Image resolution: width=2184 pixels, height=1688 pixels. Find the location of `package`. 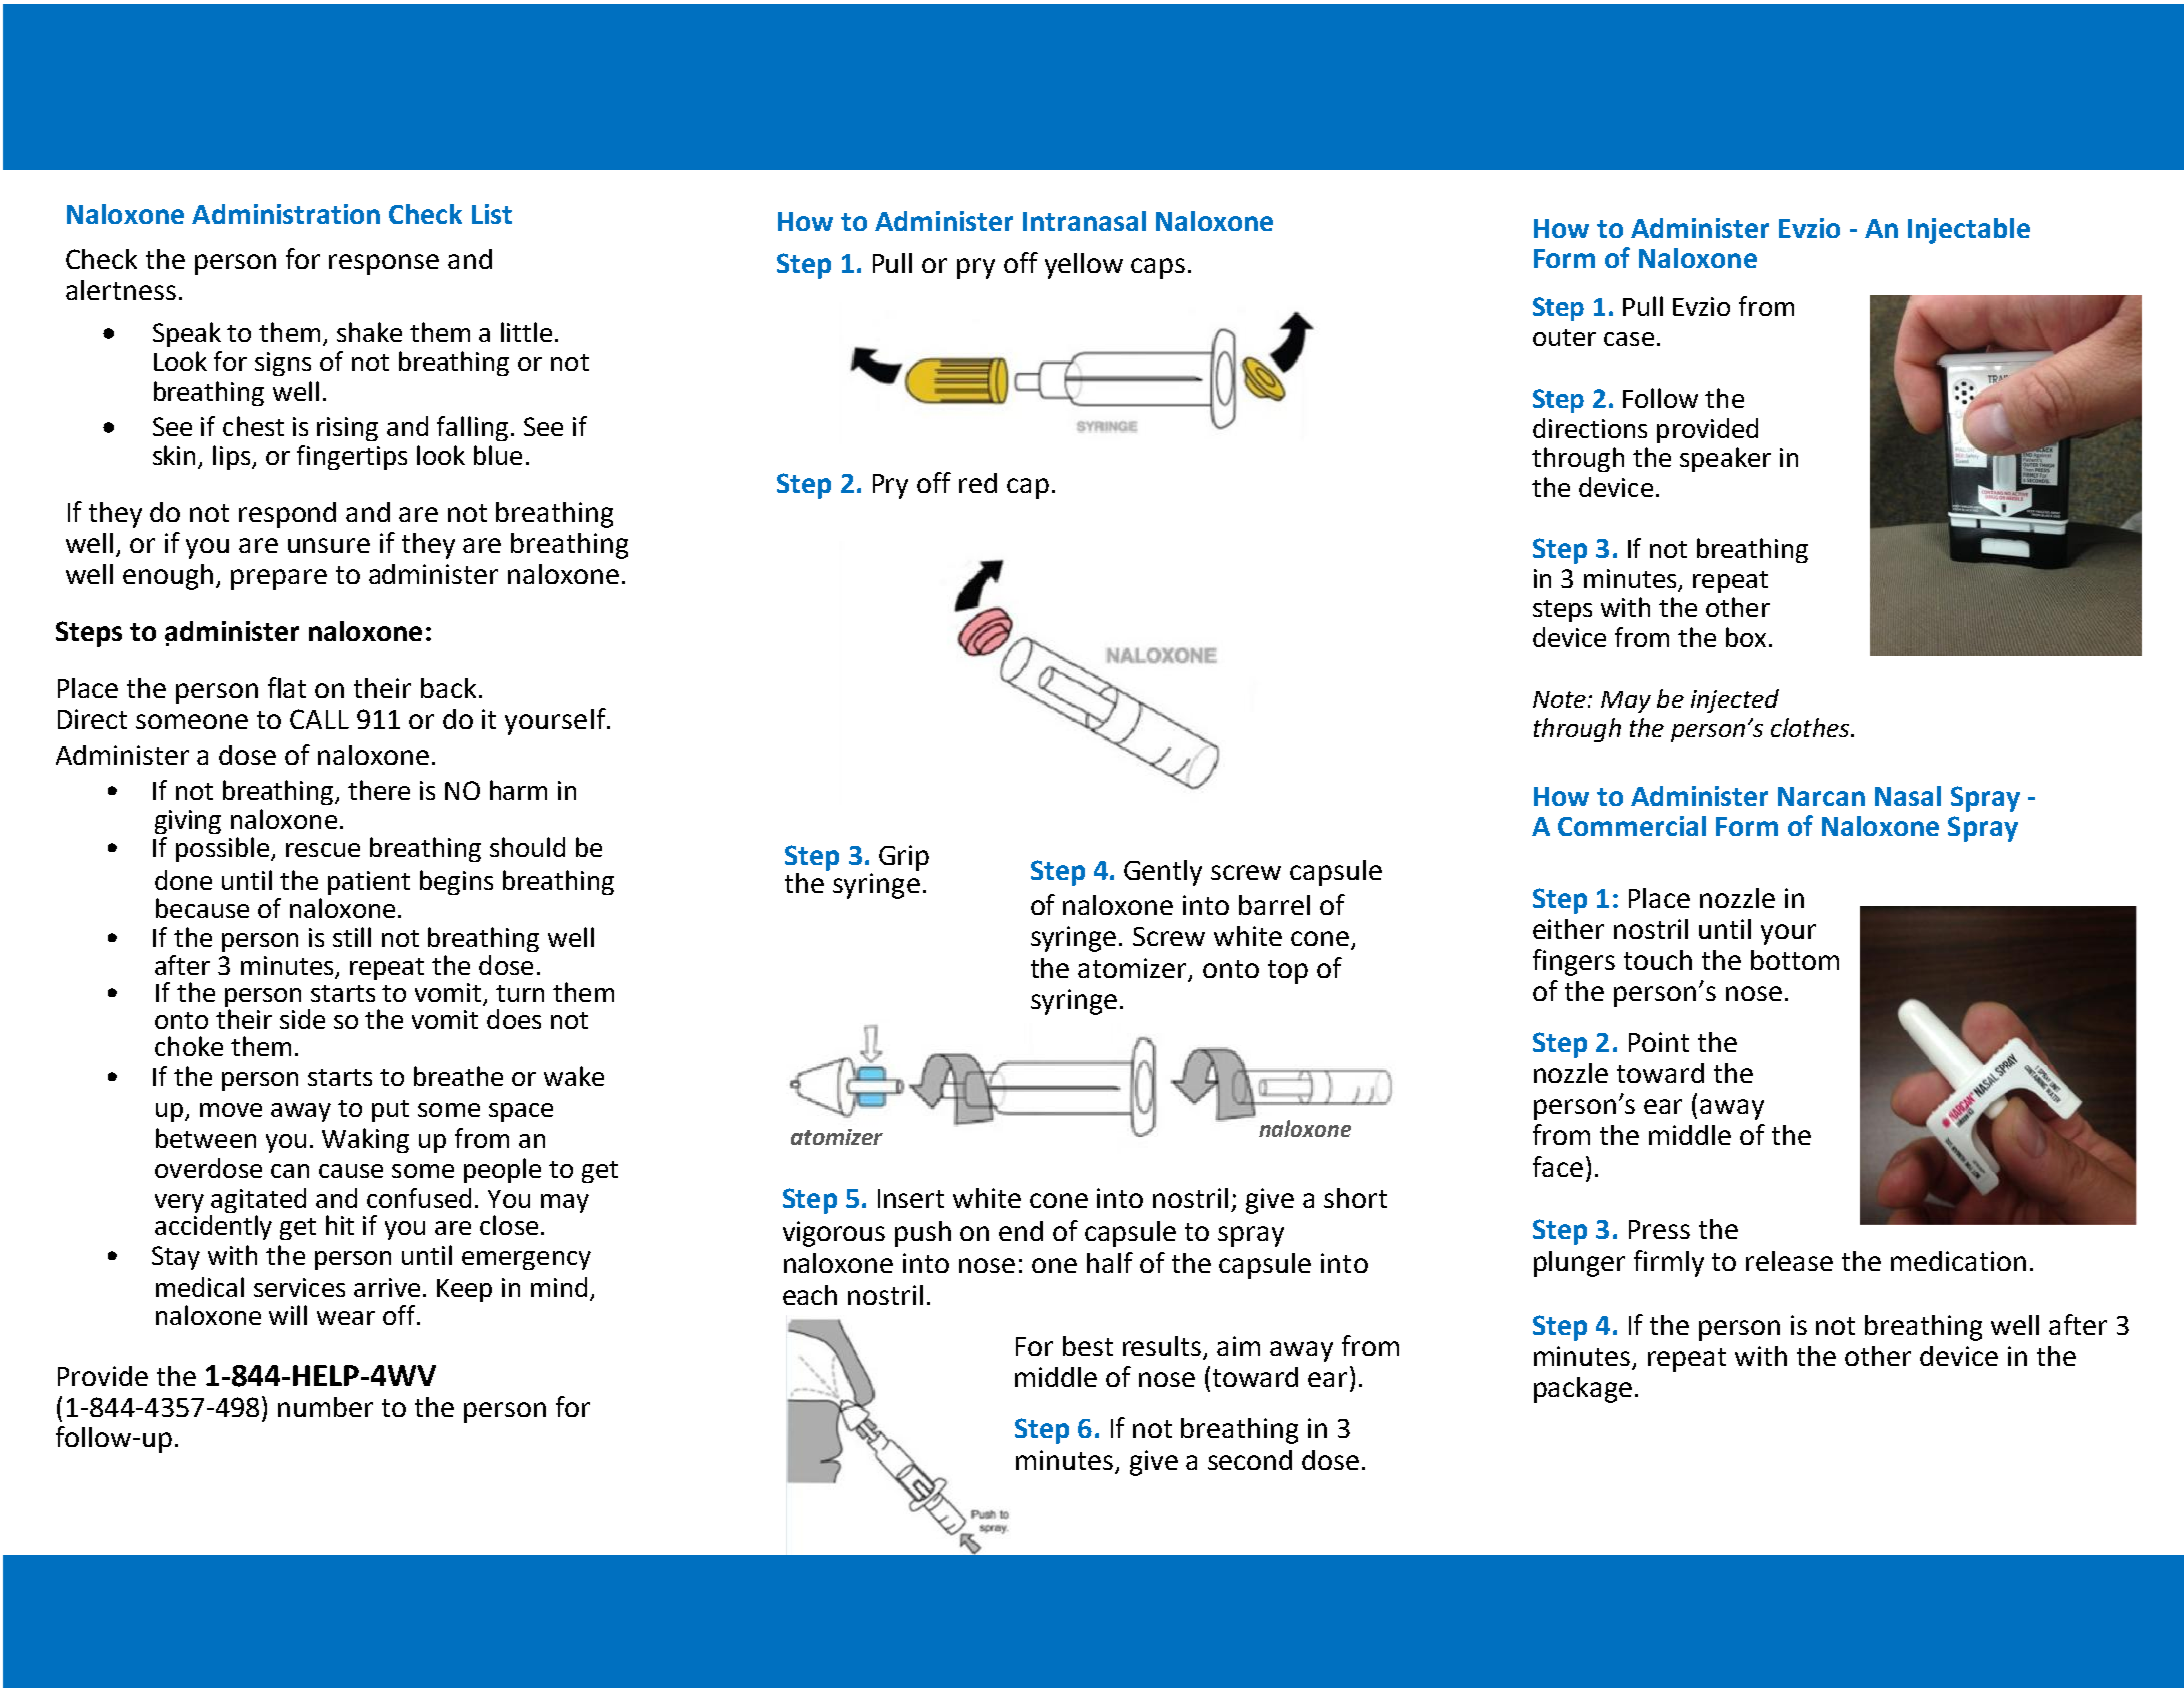

package is located at coordinates (1583, 1390).
